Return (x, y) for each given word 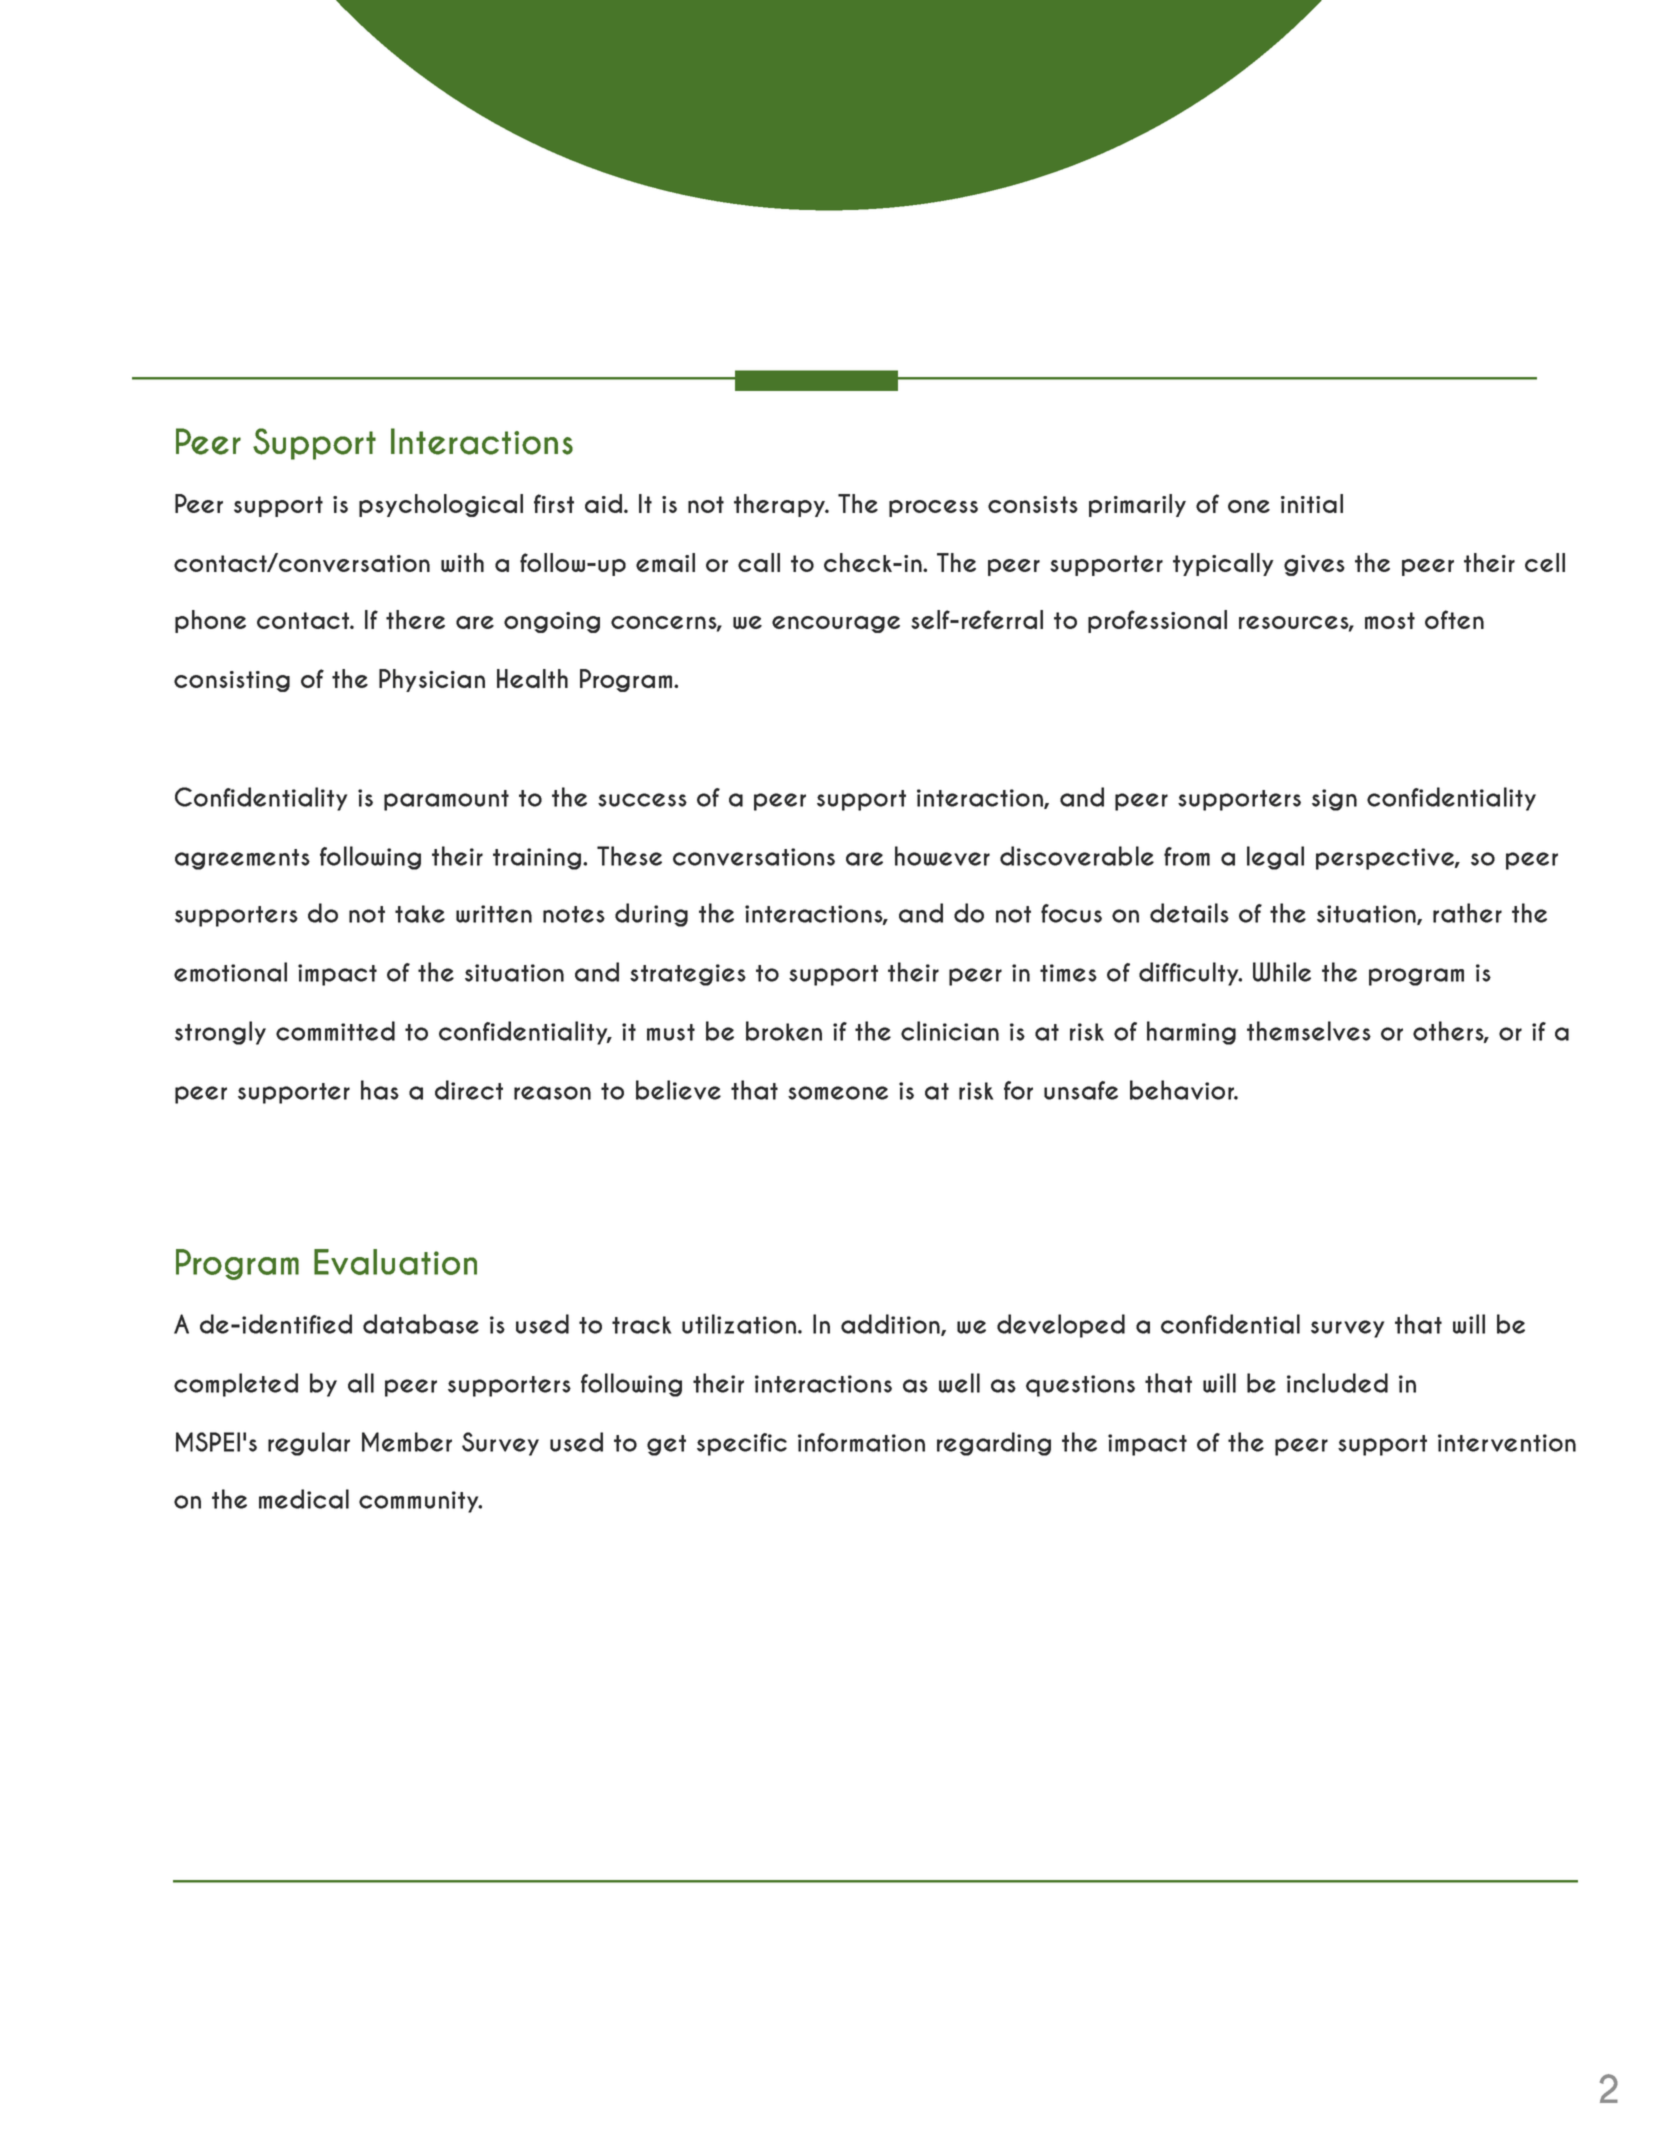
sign (1334, 800)
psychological (441, 505)
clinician (950, 1031)
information (861, 1442)
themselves (1309, 1031)
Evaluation (395, 1262)
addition (891, 1325)
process (933, 508)
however (942, 856)
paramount (446, 800)
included (1337, 1383)
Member (407, 1442)
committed (335, 1031)
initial (1312, 503)
